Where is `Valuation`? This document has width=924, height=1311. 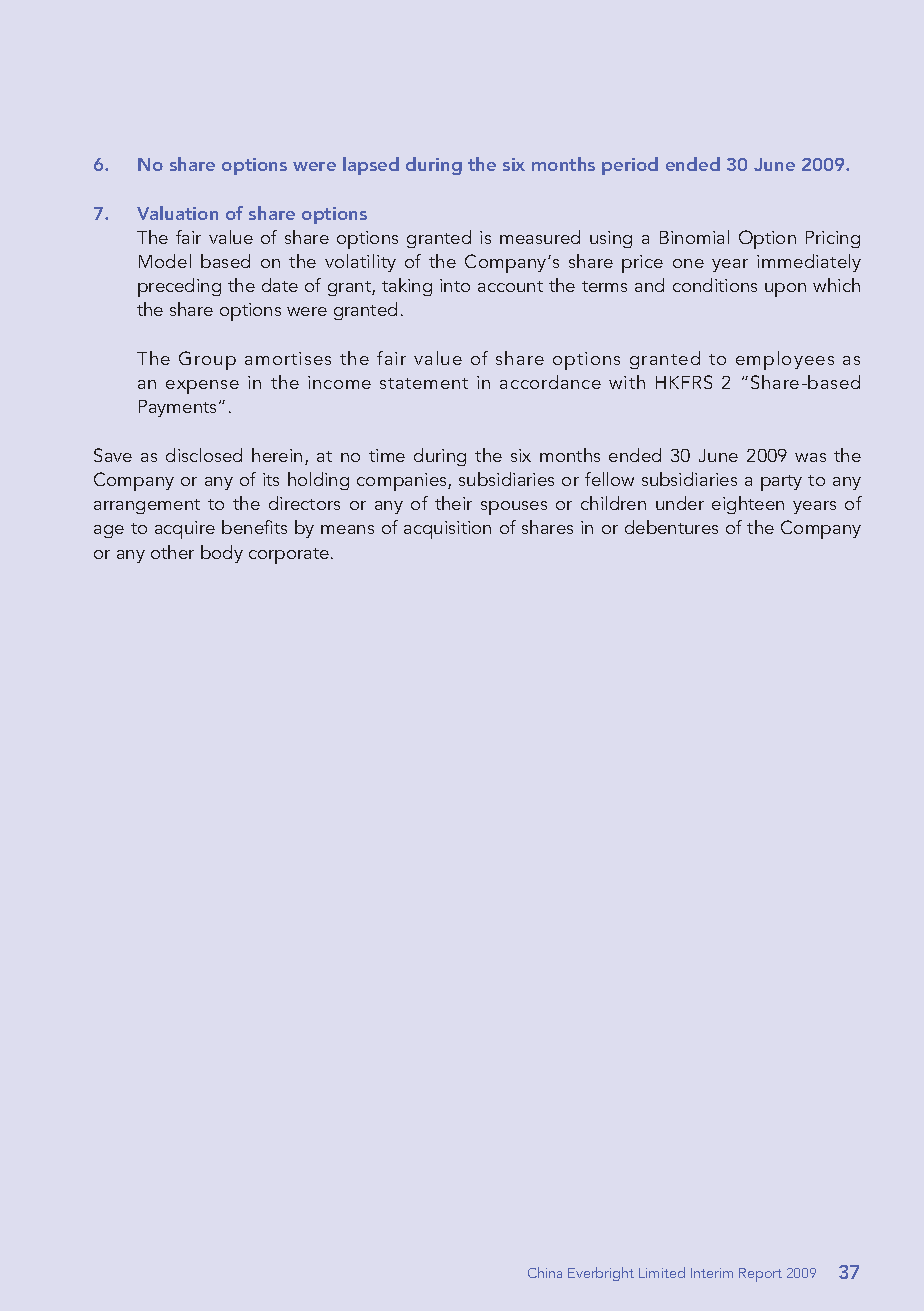 Valuation is located at coordinates (177, 213).
